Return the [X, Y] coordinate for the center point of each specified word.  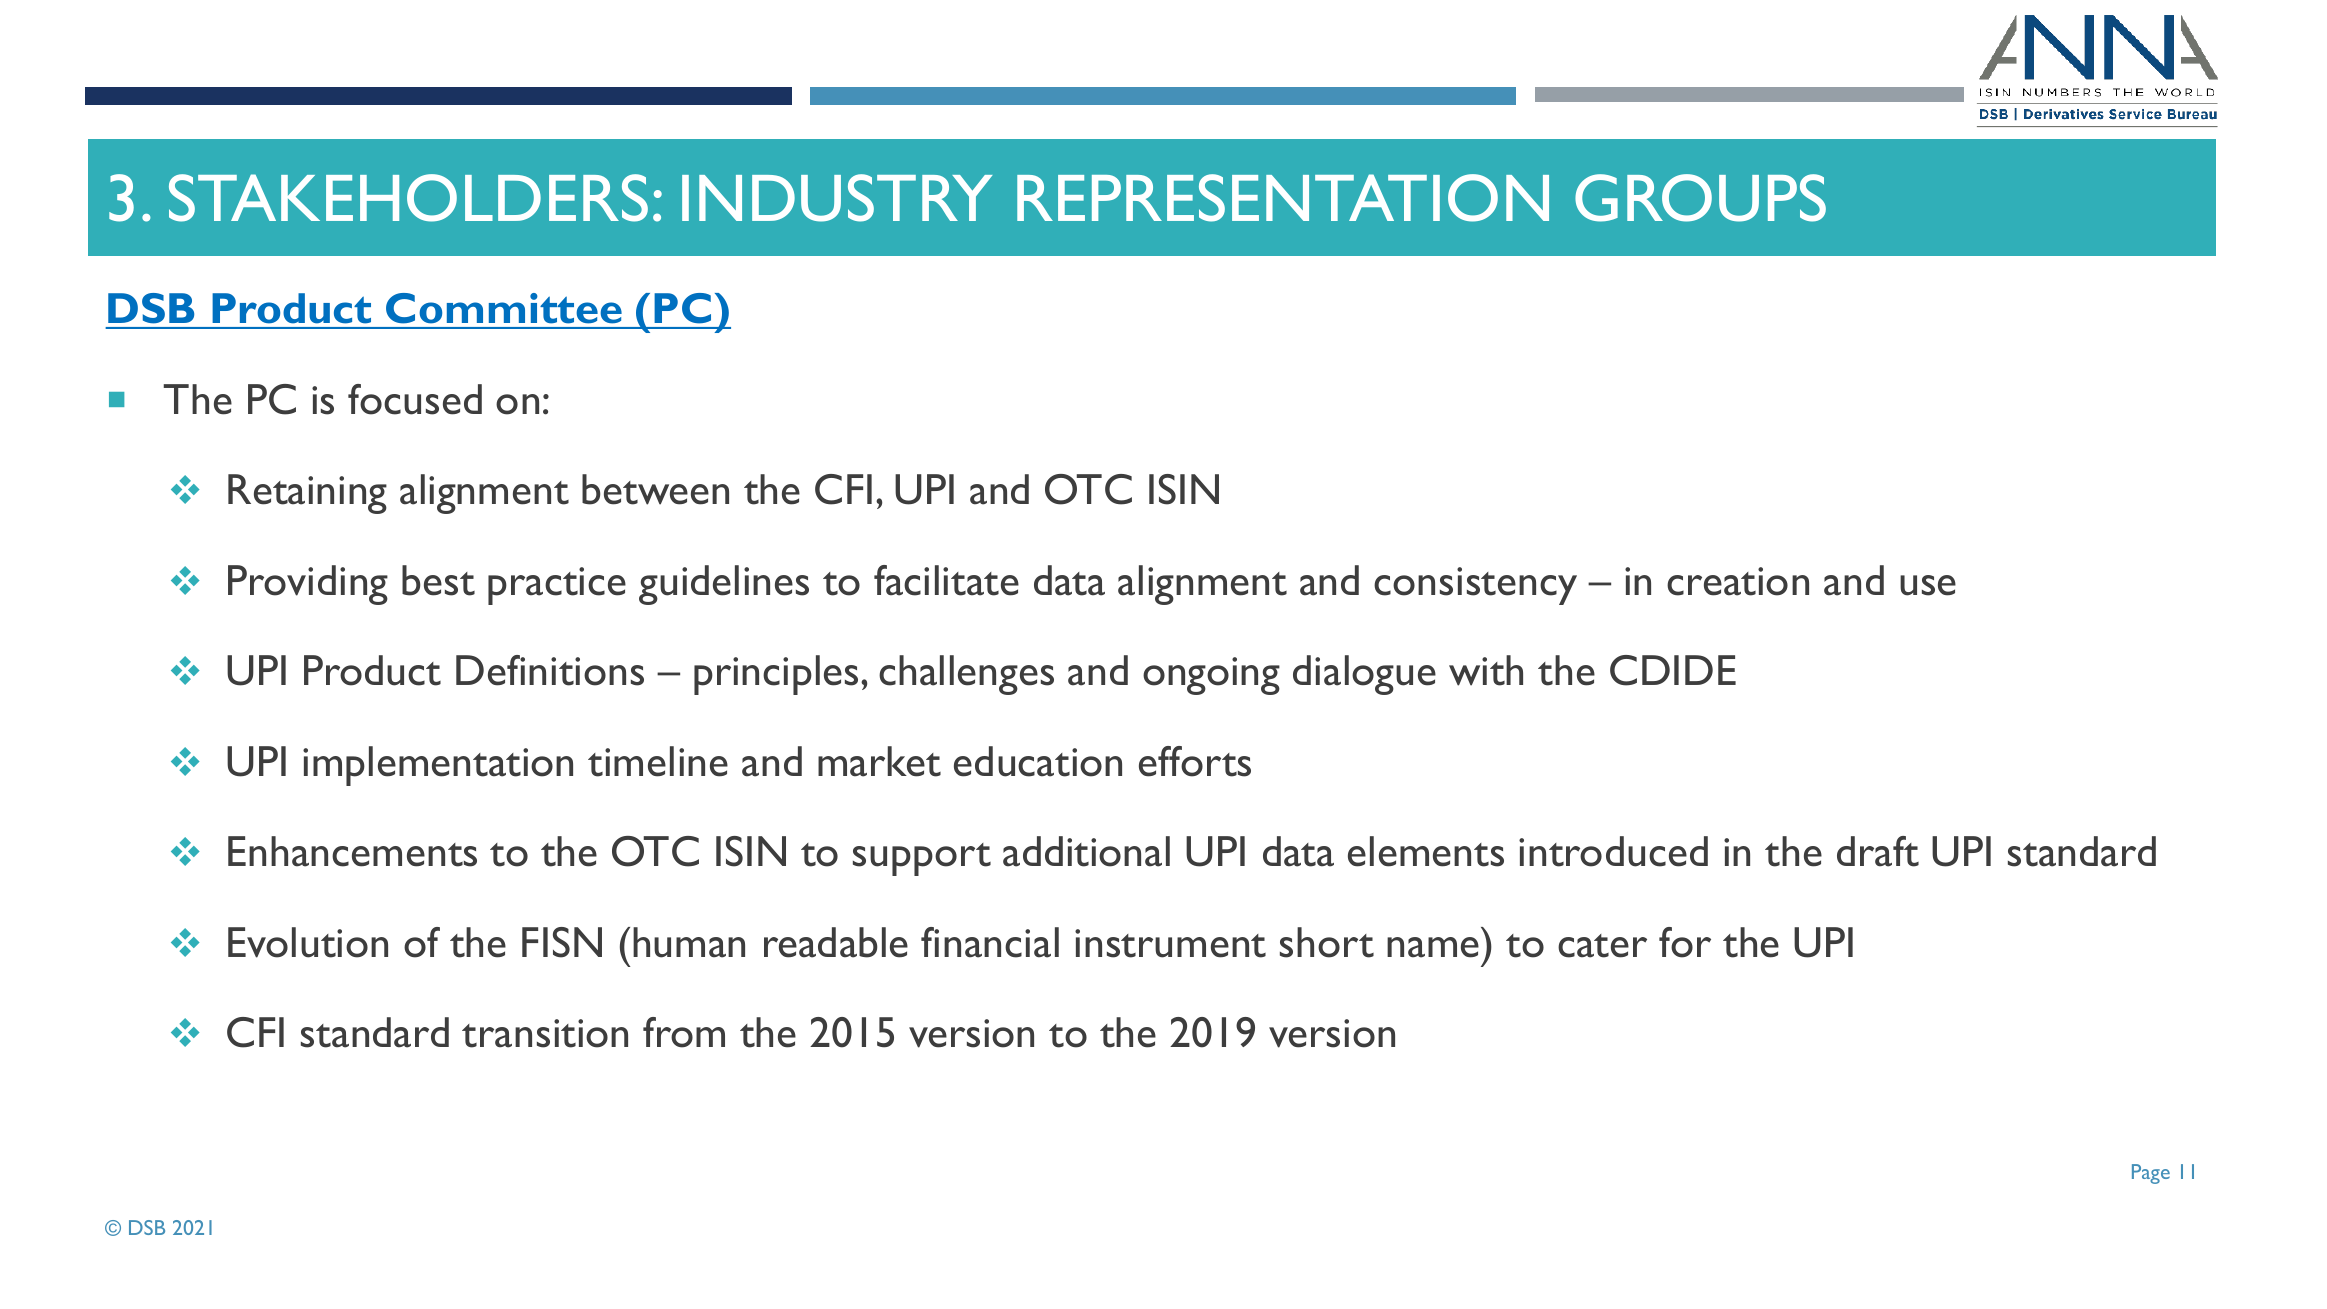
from [684, 1032]
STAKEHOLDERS [408, 198]
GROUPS [1700, 198]
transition [545, 1033]
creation [1738, 581]
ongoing [1211, 676]
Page [2151, 1174]
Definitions [550, 670]
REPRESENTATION [1283, 198]
